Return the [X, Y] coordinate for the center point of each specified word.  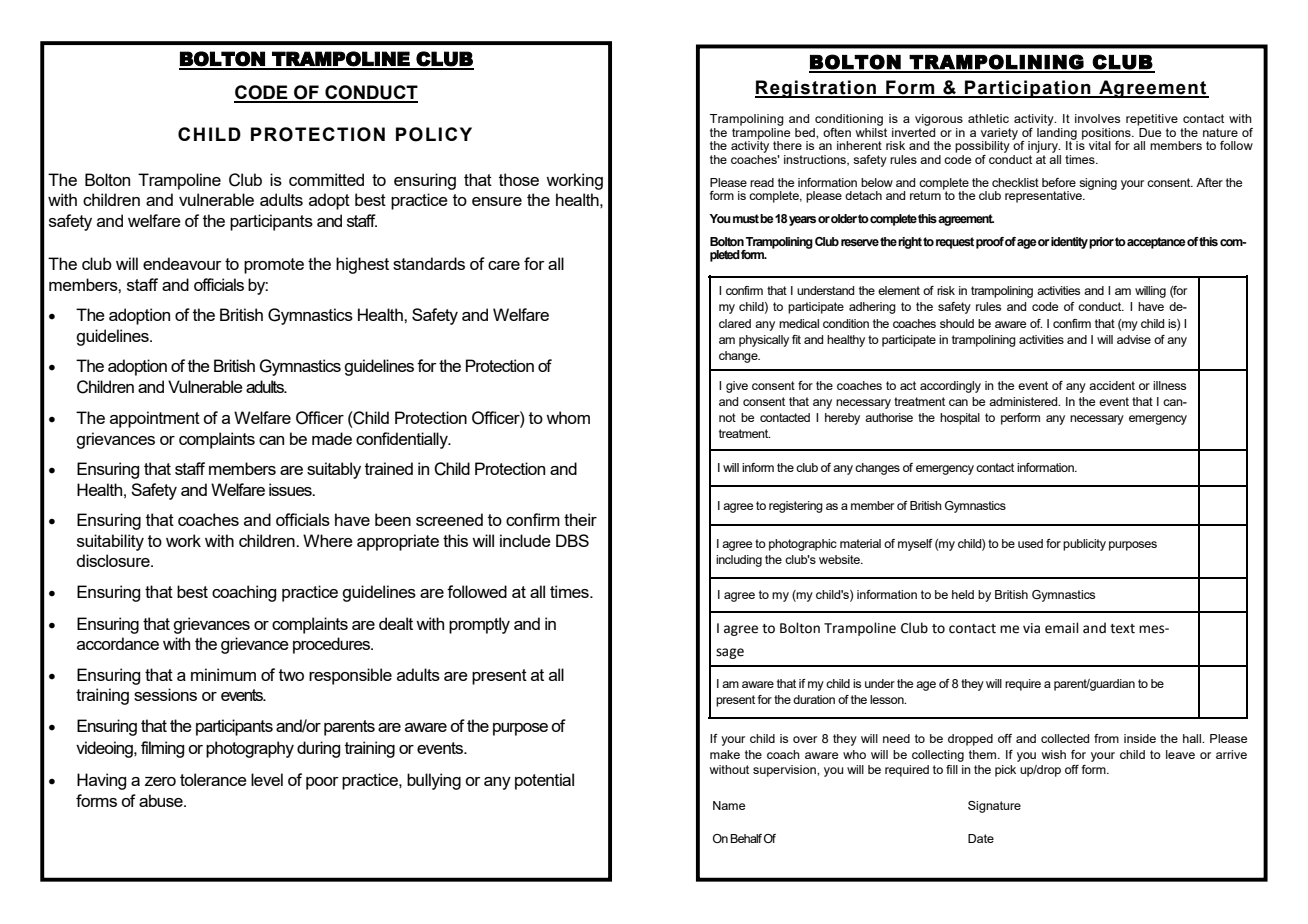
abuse [162, 800]
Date [981, 838]
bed [806, 132]
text [1122, 629]
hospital [960, 419]
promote [274, 266]
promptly [479, 625]
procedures [333, 645]
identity [1069, 243]
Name [729, 805]
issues [291, 489]
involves [1097, 118]
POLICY [434, 134]
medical [799, 323]
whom [568, 417]
